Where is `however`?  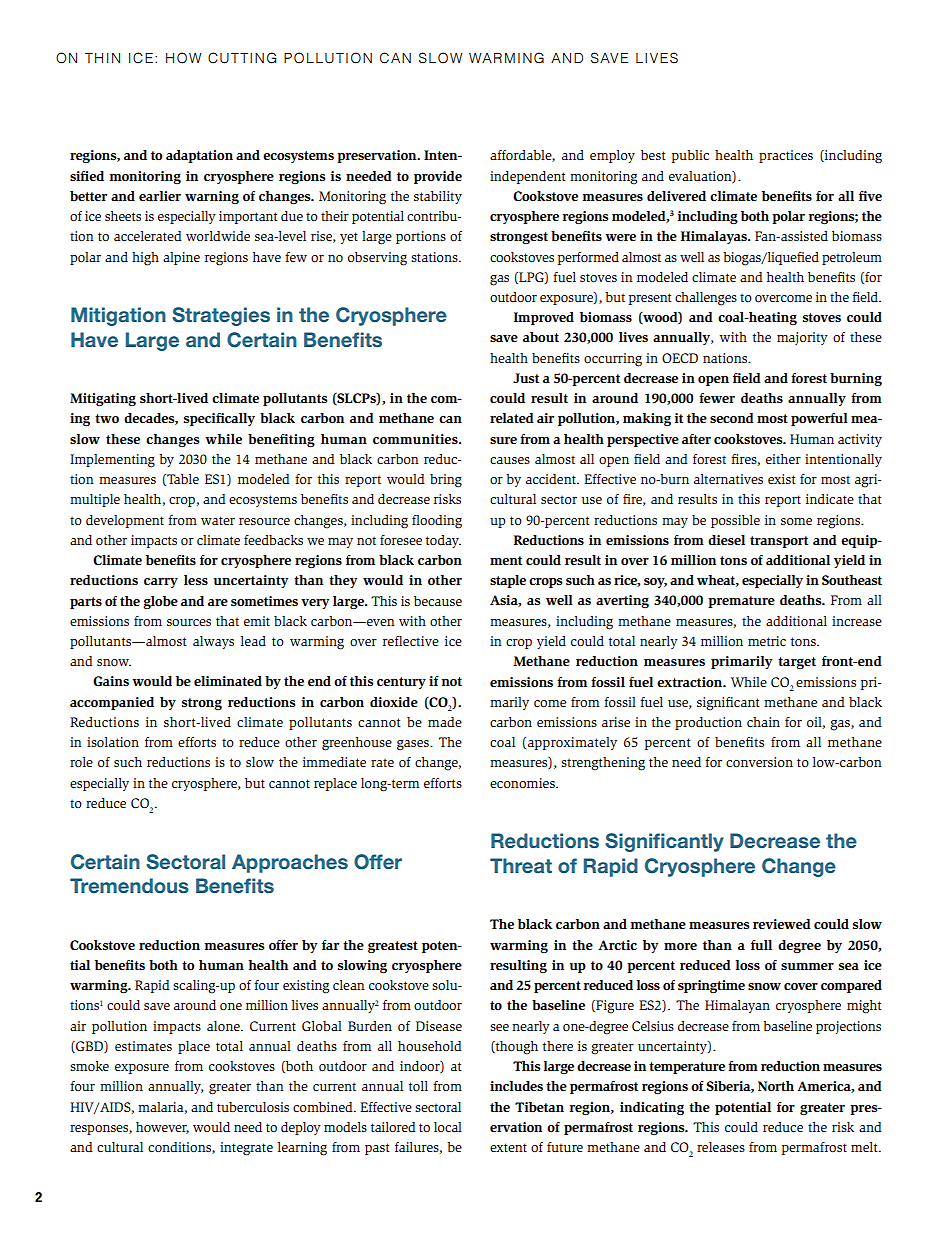
however is located at coordinates (162, 1128).
